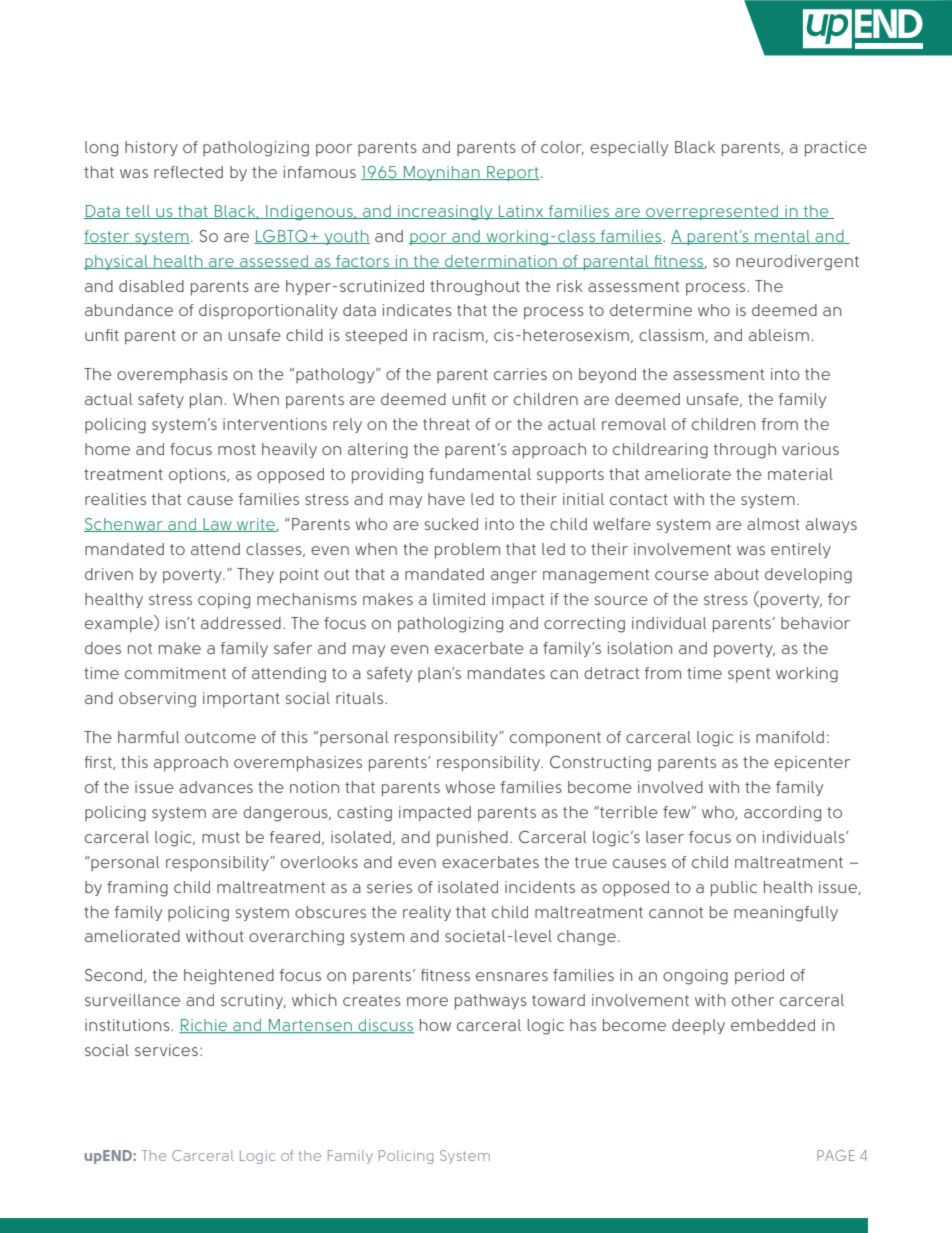 The image size is (952, 1233). What do you see at coordinates (188, 172) in the screenshot?
I see `reflected` at bounding box center [188, 172].
